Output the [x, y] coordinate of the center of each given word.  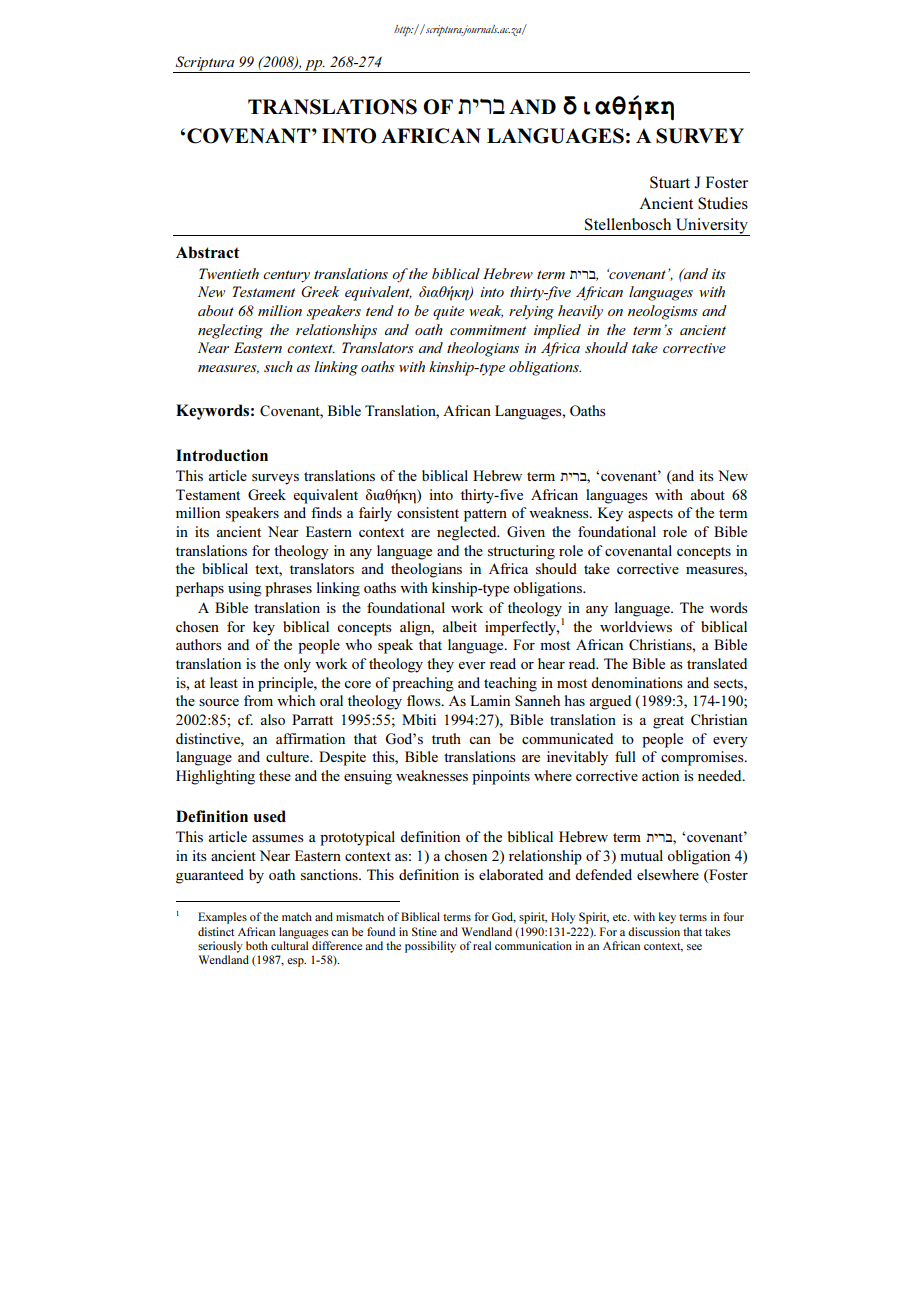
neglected [468, 533]
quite [448, 313]
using [245, 589]
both [257, 945]
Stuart [670, 182]
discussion [654, 931]
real [482, 945]
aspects [650, 515]
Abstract [208, 252]
